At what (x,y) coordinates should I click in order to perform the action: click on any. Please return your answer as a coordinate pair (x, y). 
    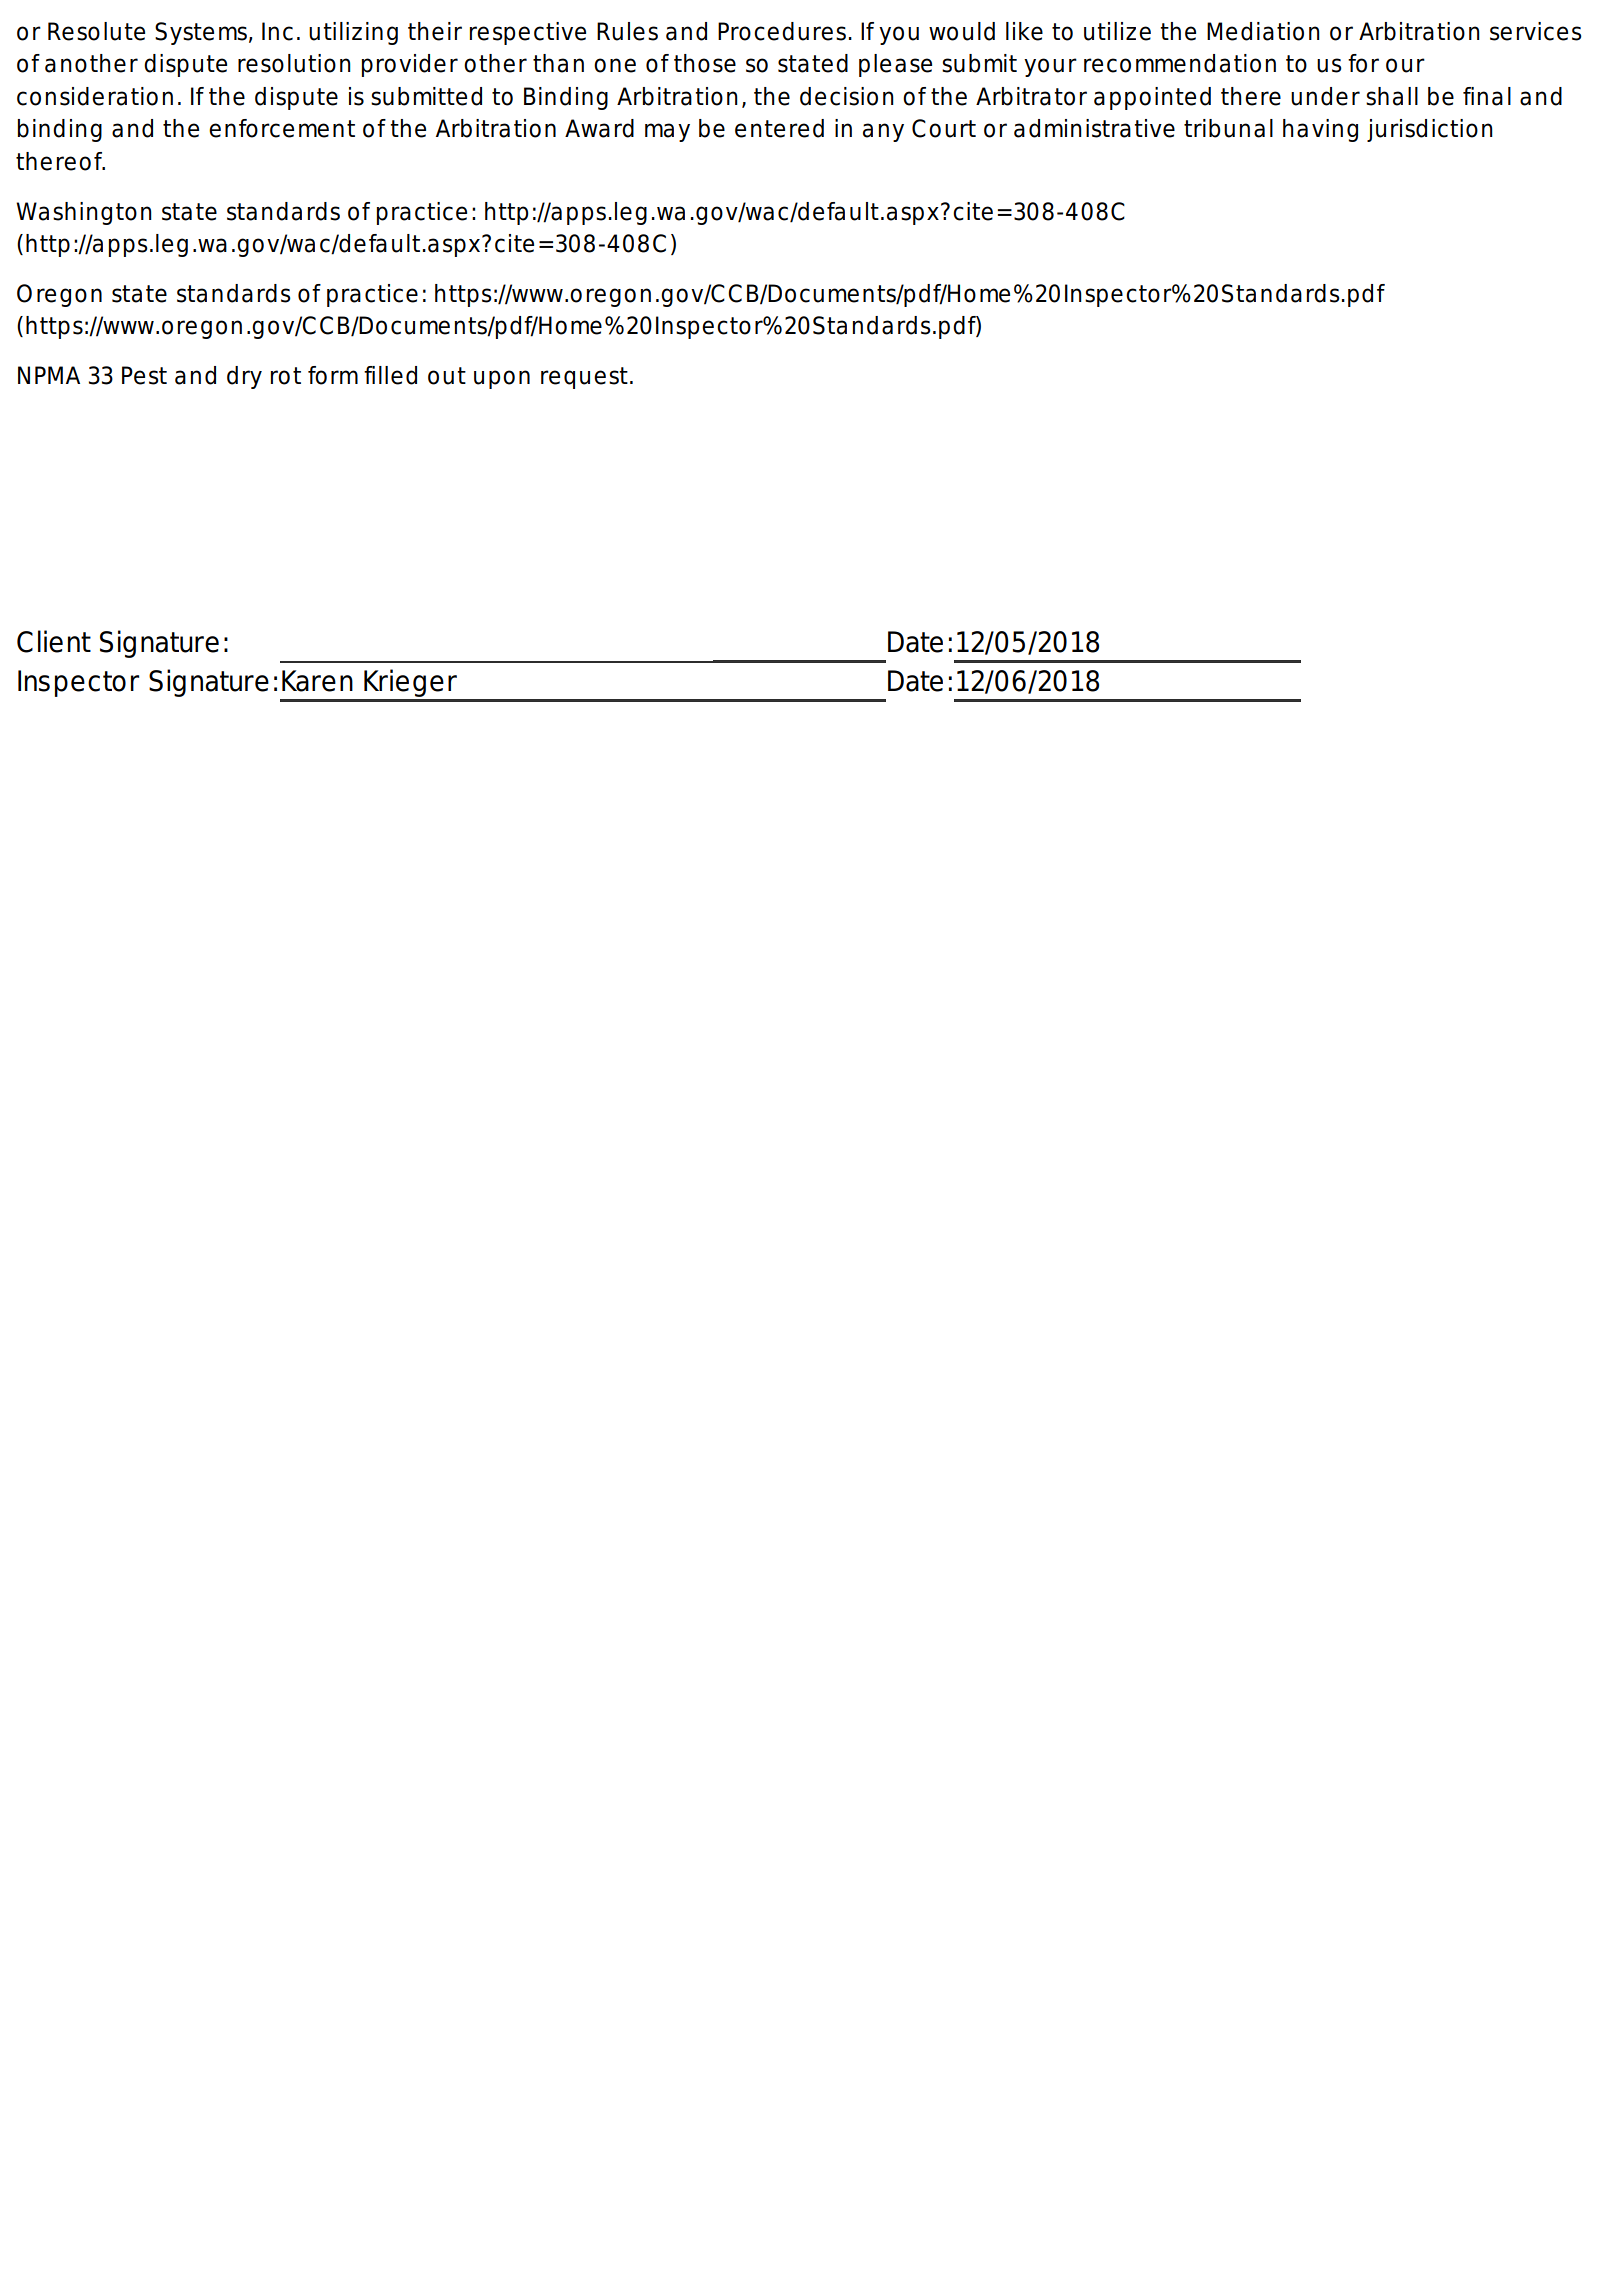
    Looking at the image, I should click on (883, 132).
